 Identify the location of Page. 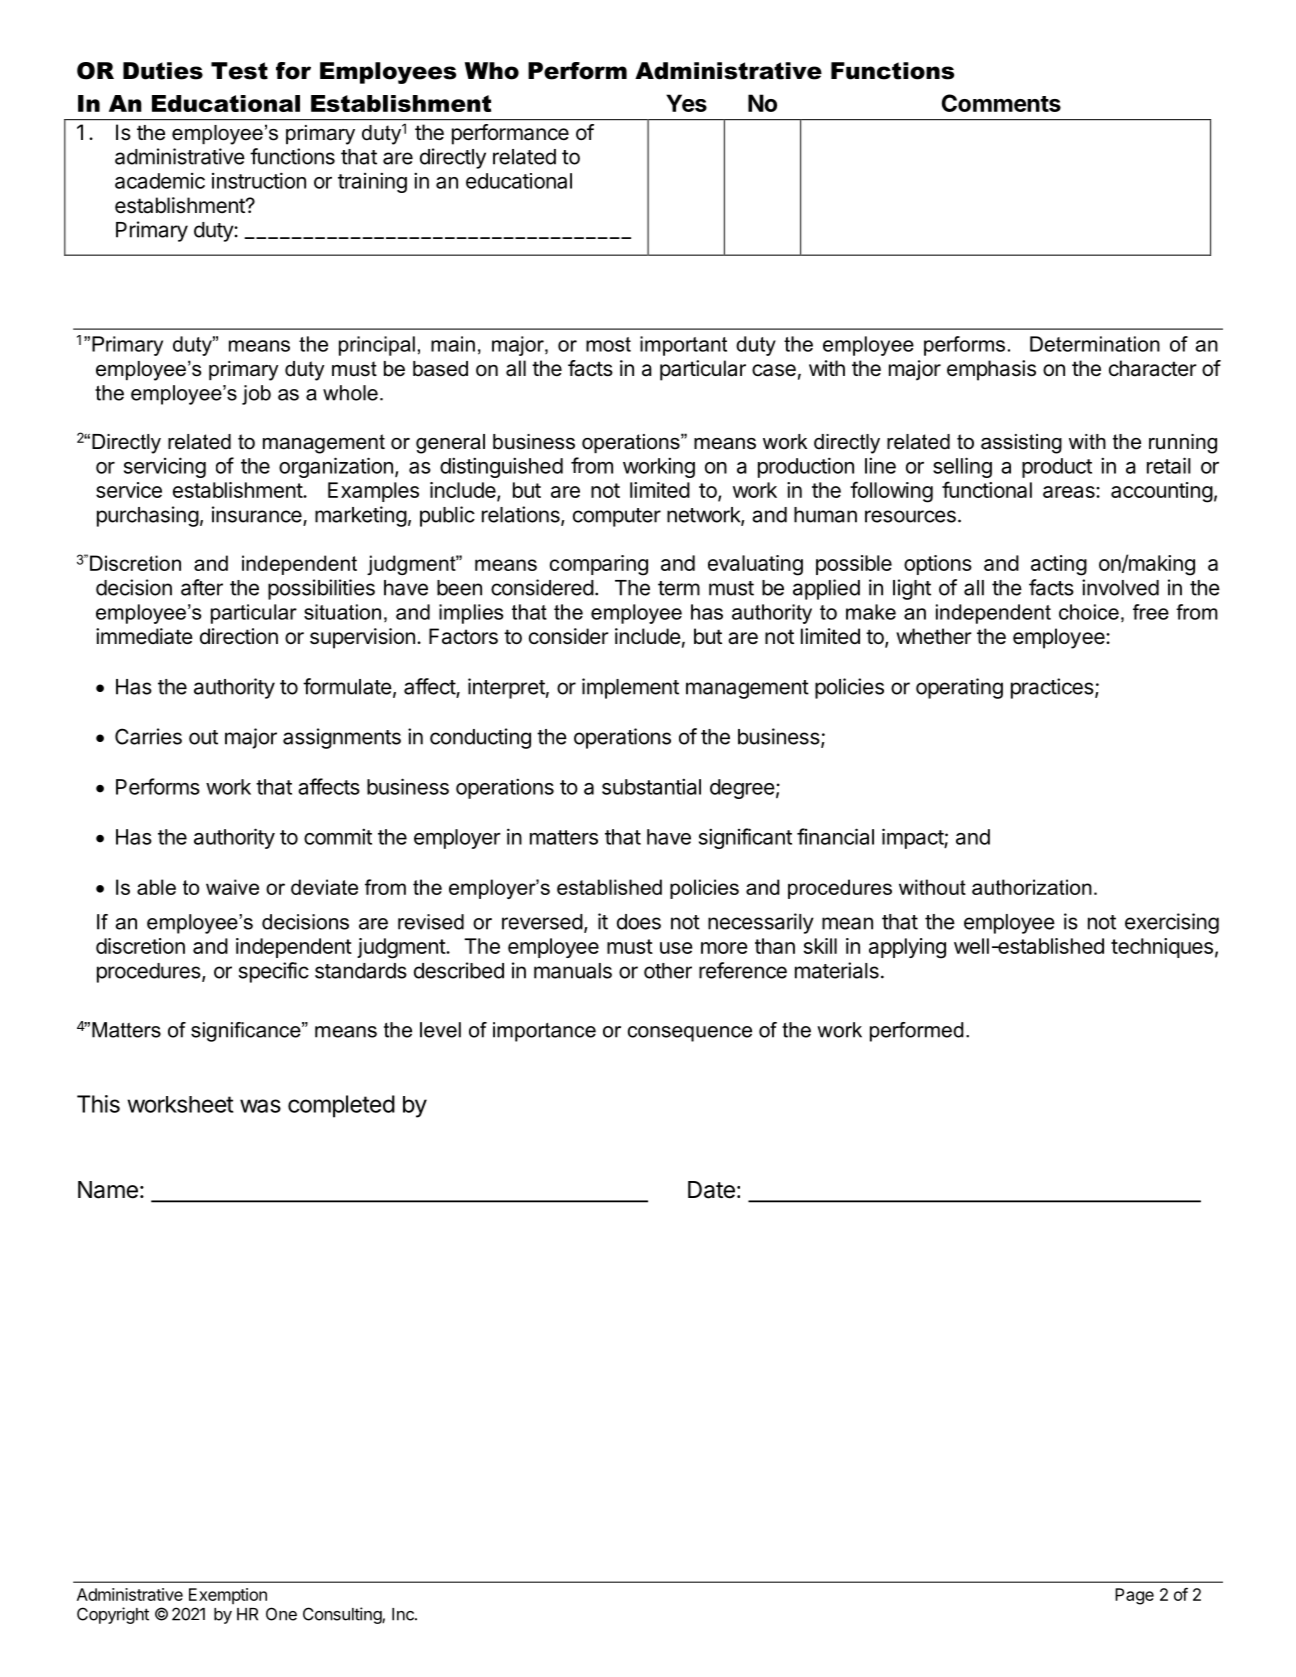
(1134, 1596).
